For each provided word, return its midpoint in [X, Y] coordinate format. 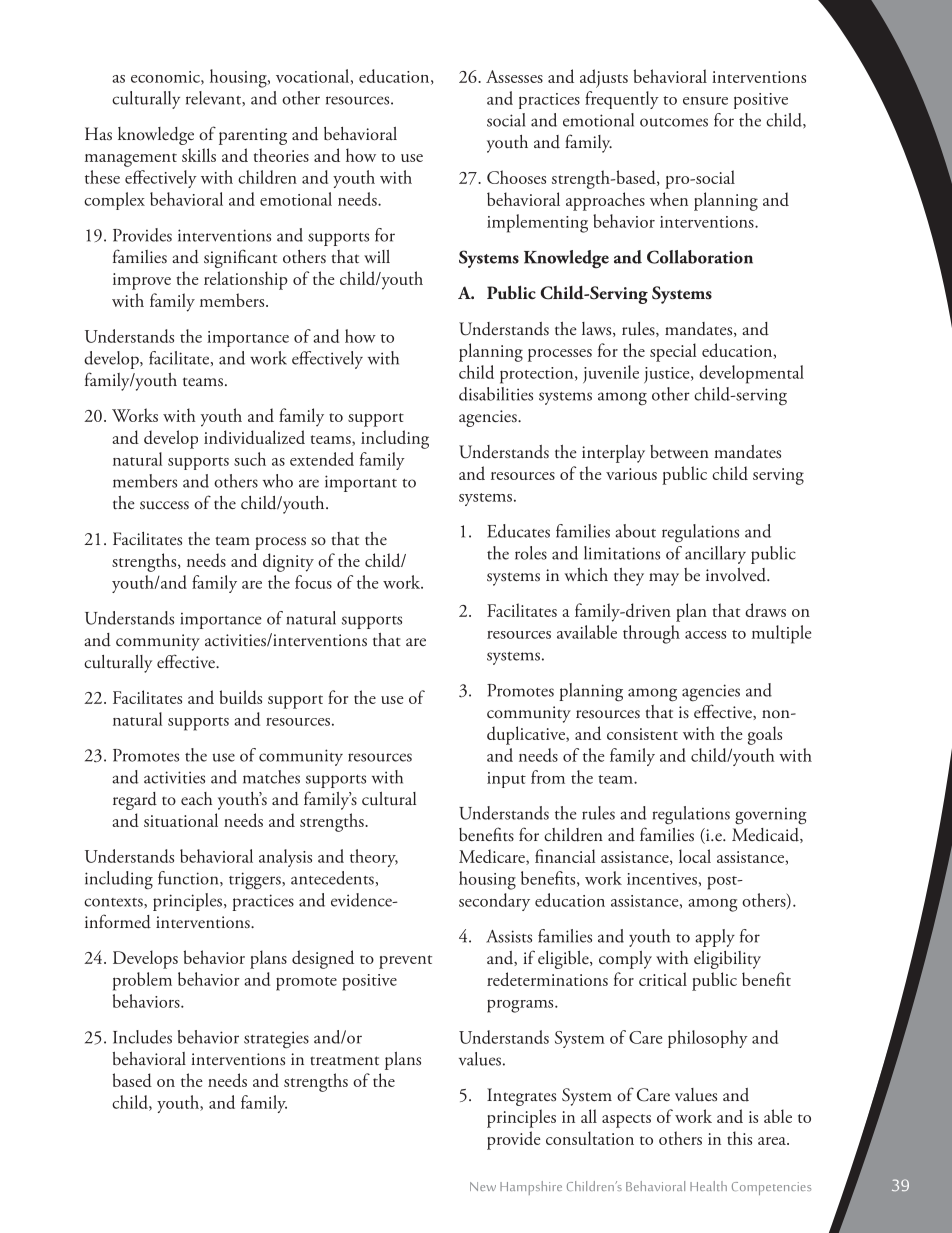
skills [199, 155]
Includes [142, 1037]
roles [531, 553]
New [483, 1186]
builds [241, 697]
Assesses [514, 76]
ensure [705, 101]
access [705, 635]
